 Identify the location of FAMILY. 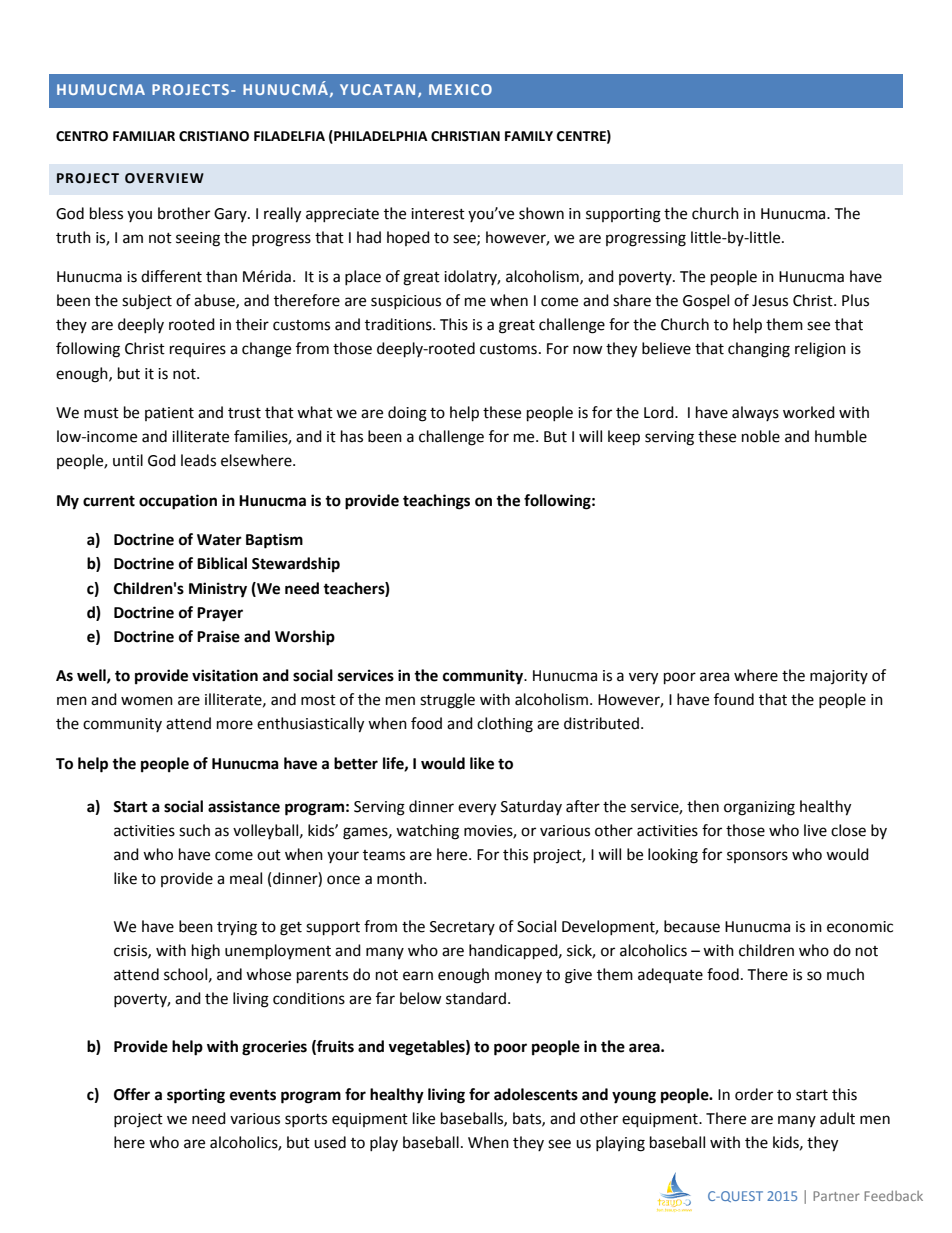
(529, 136).
